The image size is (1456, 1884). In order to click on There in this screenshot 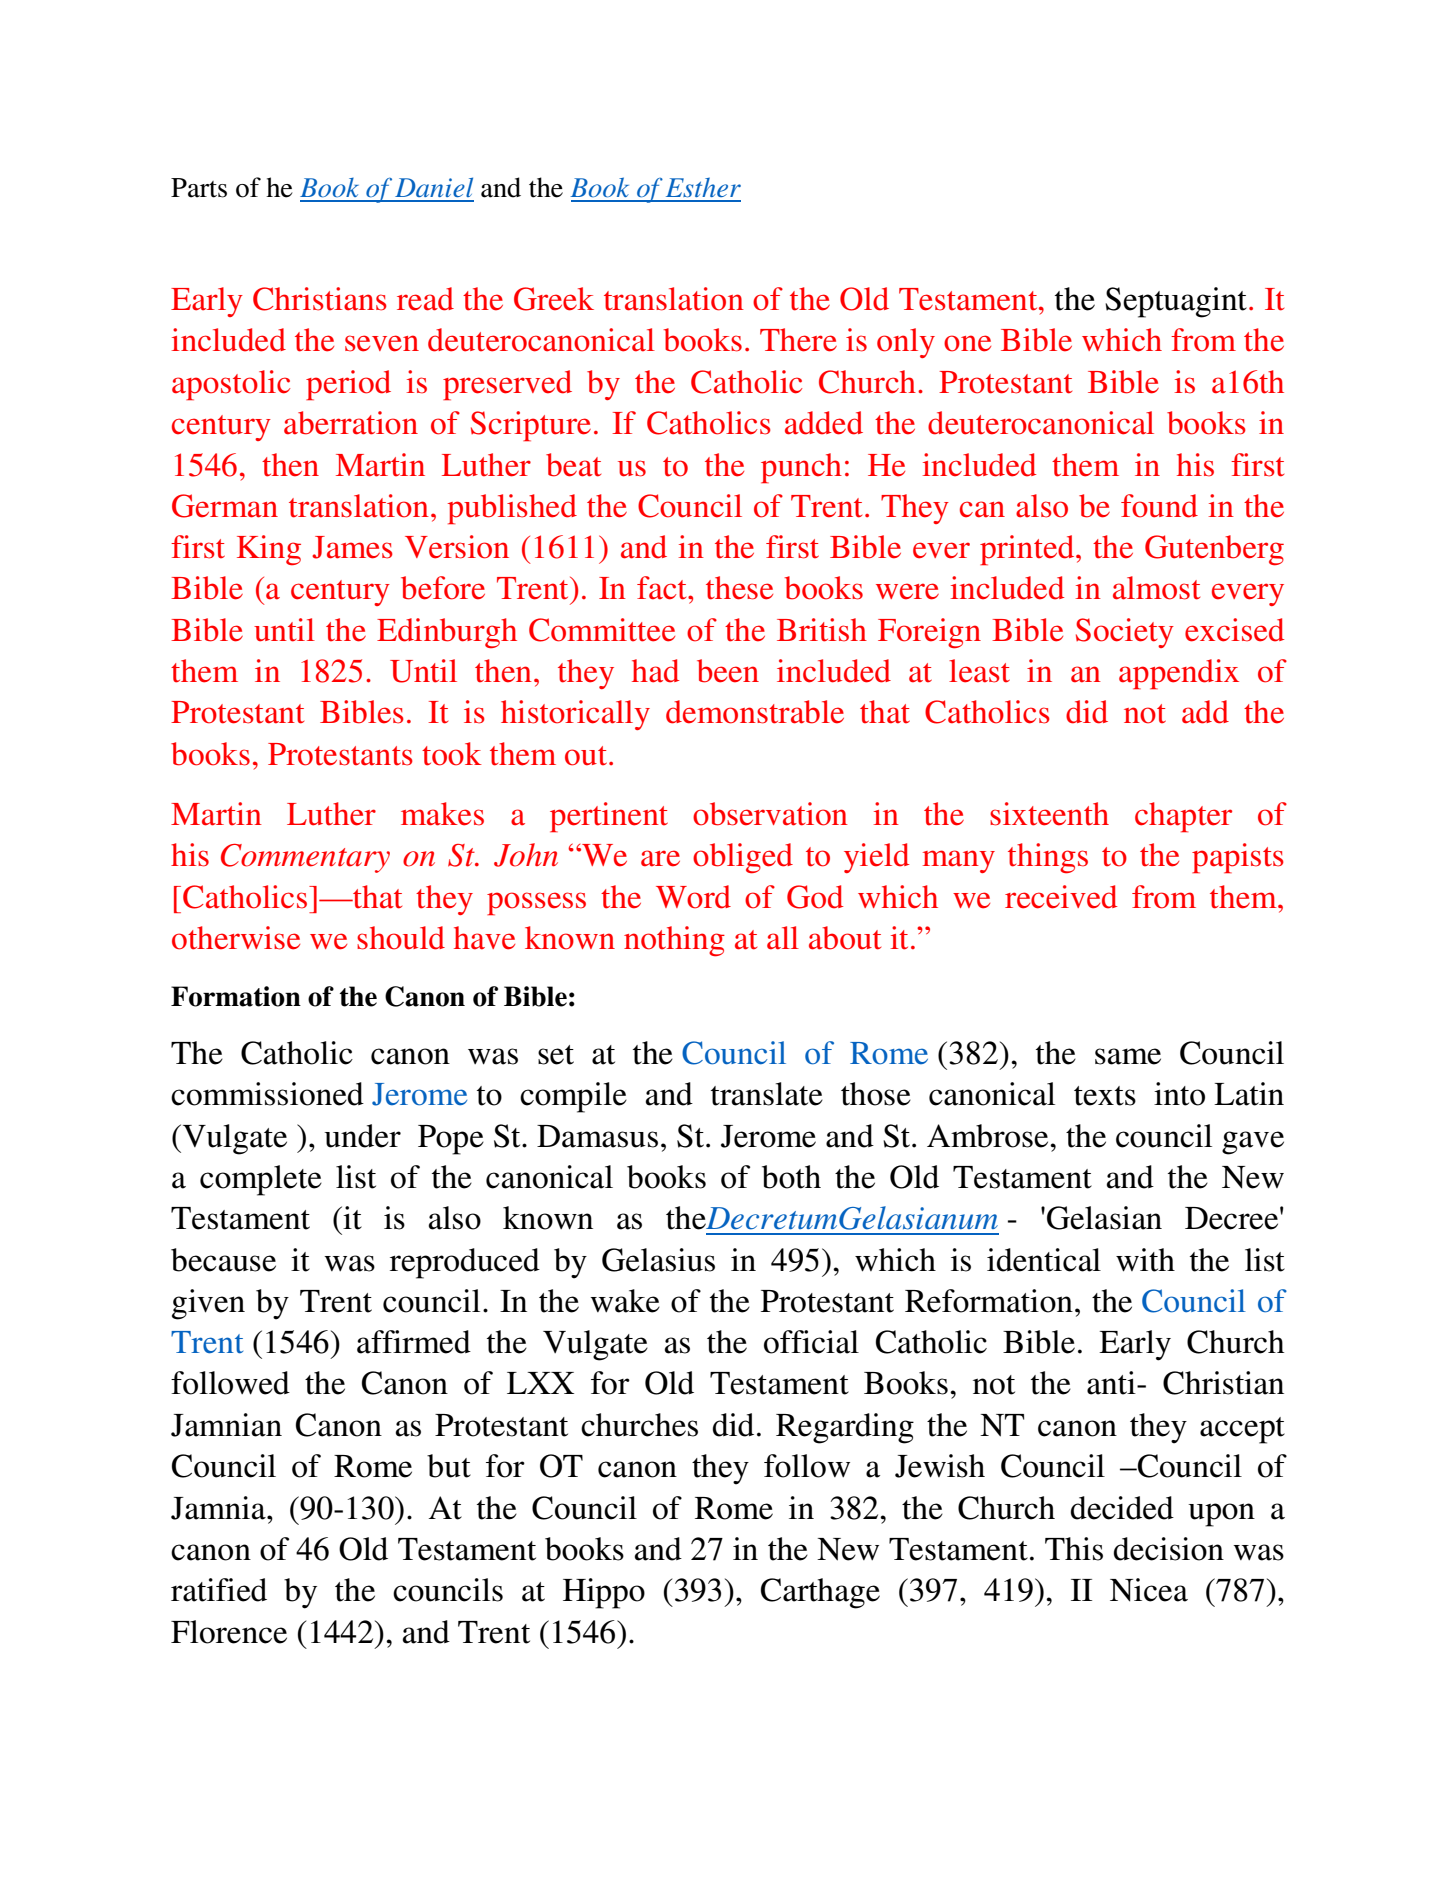, I will do `click(798, 340)`.
